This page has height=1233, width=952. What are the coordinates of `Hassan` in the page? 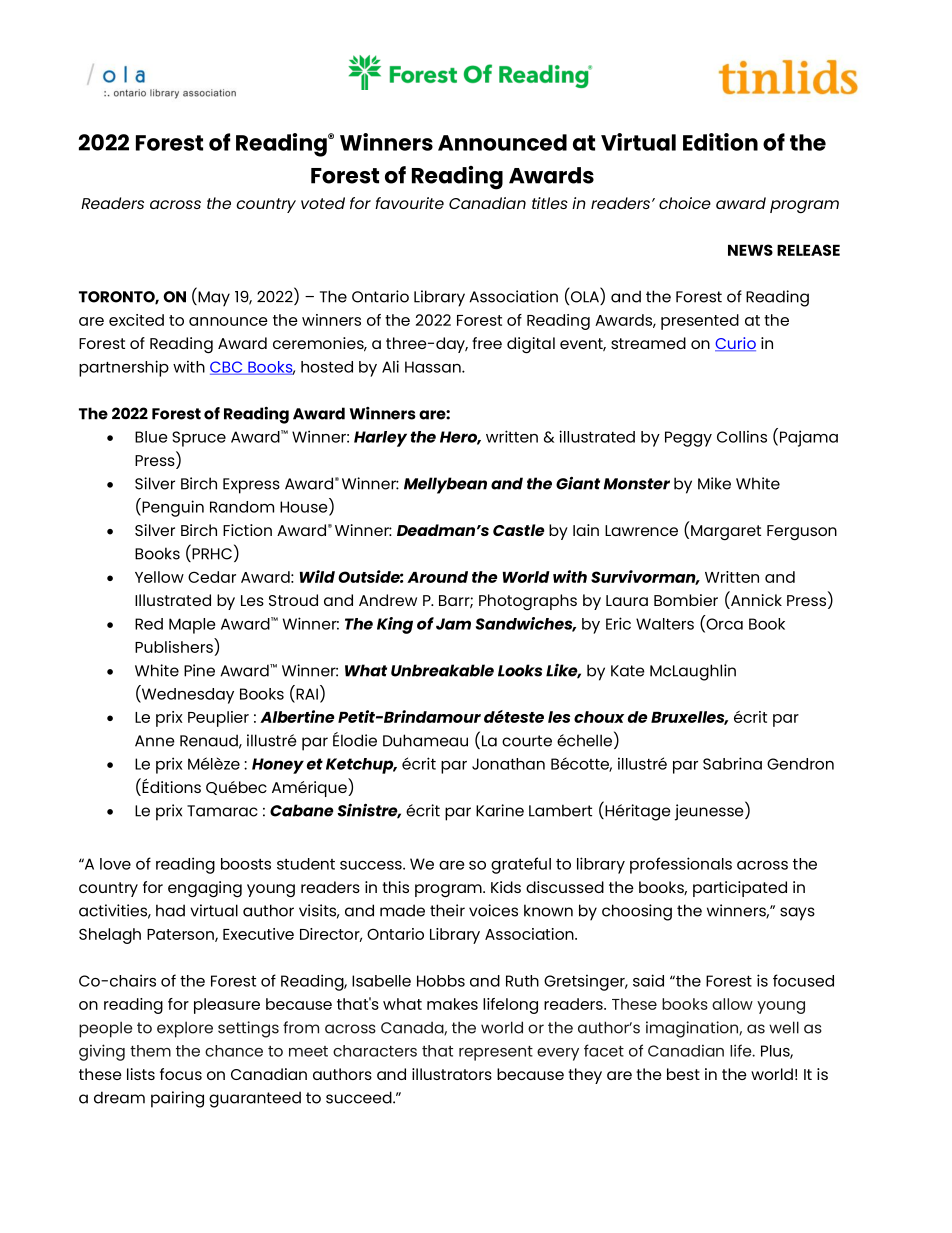 It's located at (434, 367).
